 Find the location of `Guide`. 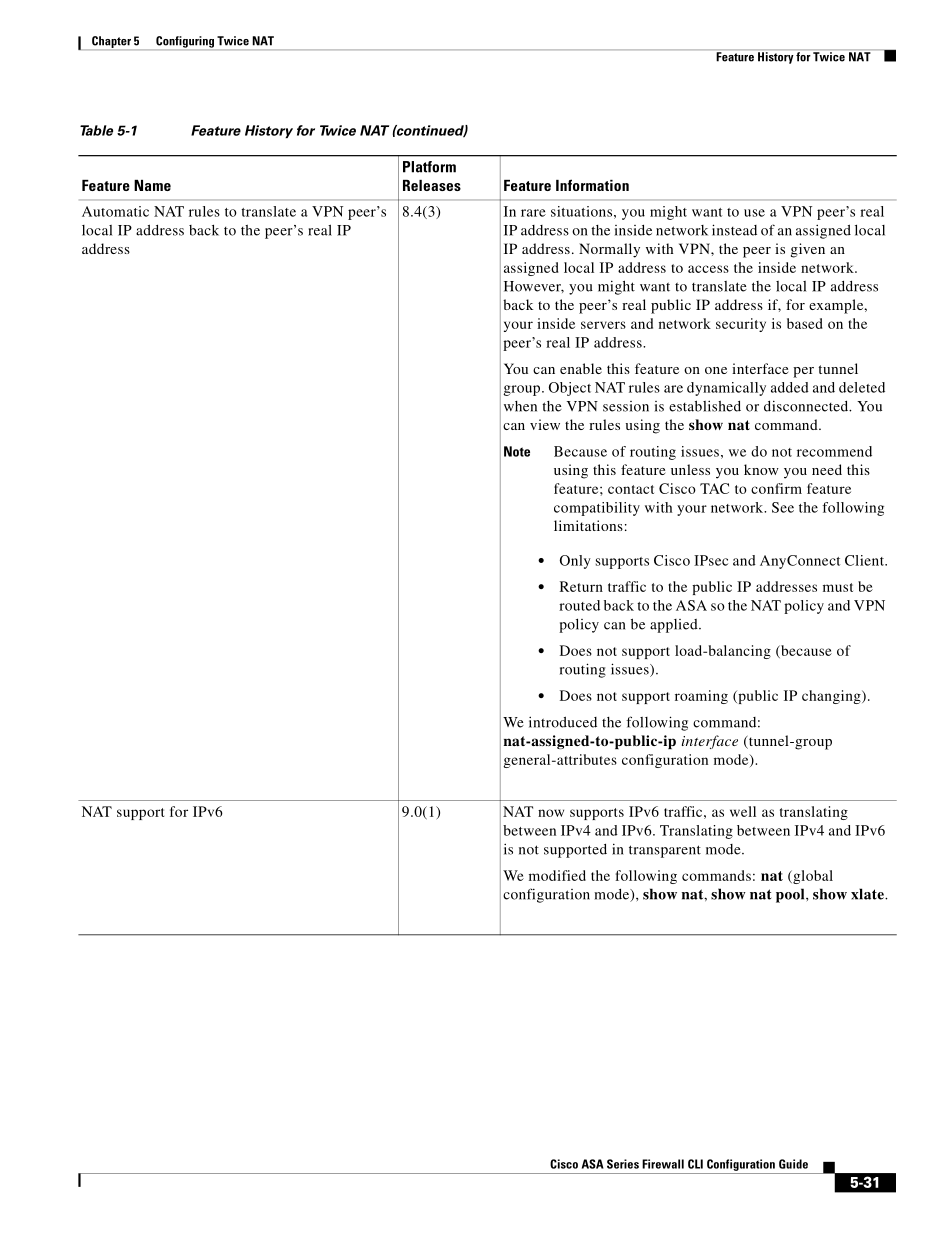

Guide is located at coordinates (793, 1164).
